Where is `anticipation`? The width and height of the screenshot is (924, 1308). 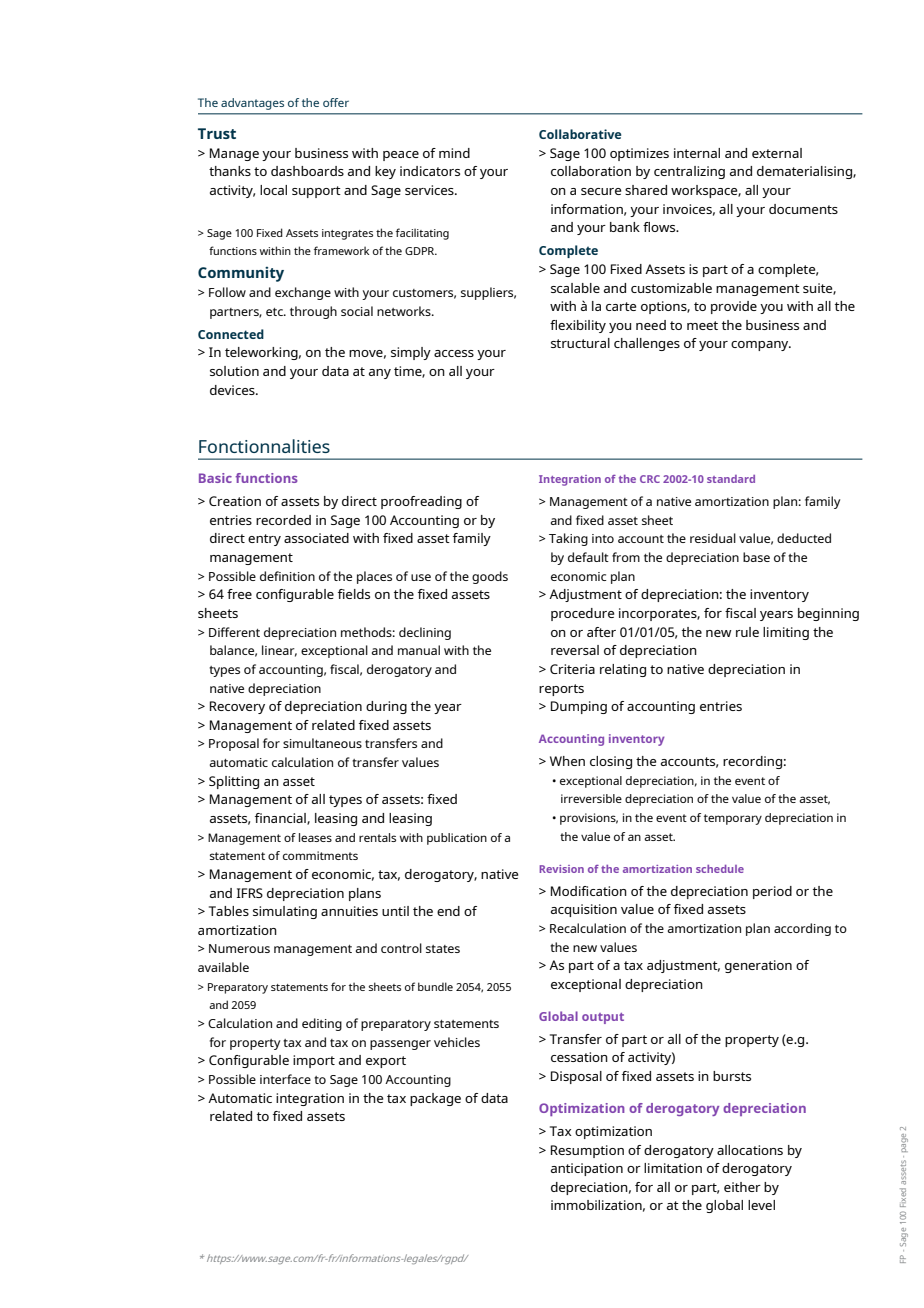 anticipation is located at coordinates (587, 1169).
